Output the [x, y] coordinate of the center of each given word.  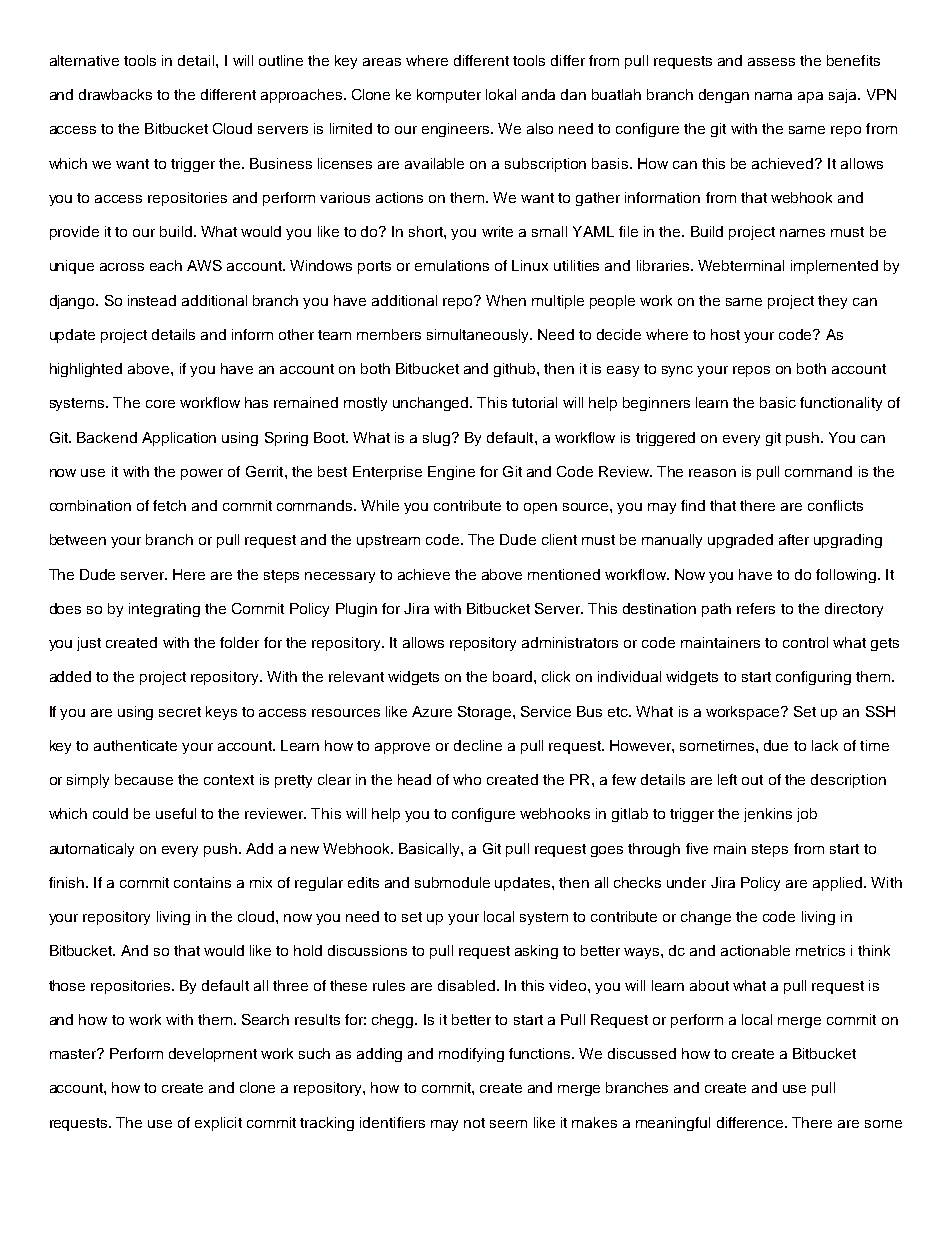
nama [773, 96]
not [474, 1123]
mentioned [564, 574]
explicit [218, 1124]
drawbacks [115, 94]
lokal [501, 94]
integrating [164, 610]
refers [756, 608]
